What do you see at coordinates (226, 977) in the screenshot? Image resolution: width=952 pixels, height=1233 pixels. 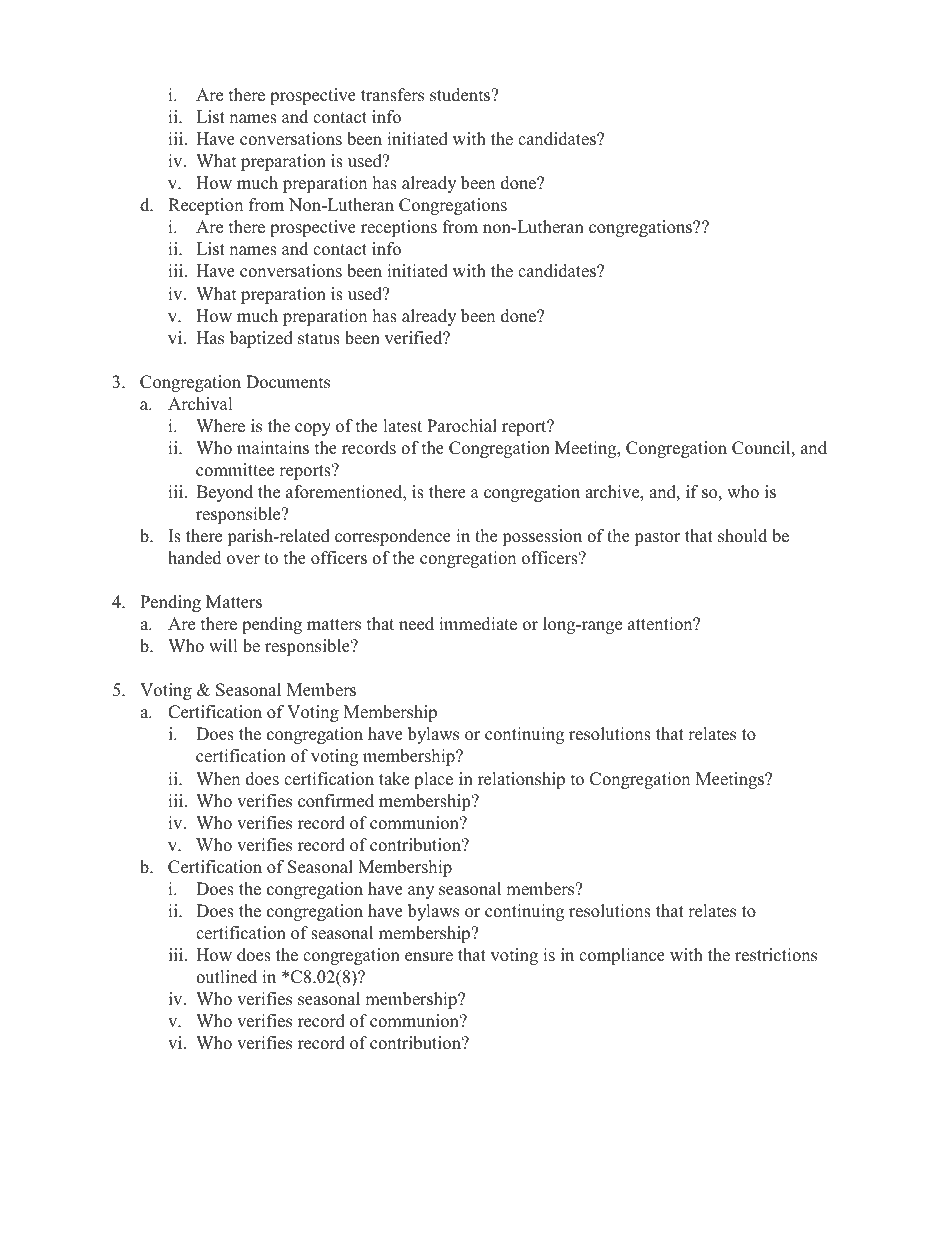 I see `outlined` at bounding box center [226, 977].
